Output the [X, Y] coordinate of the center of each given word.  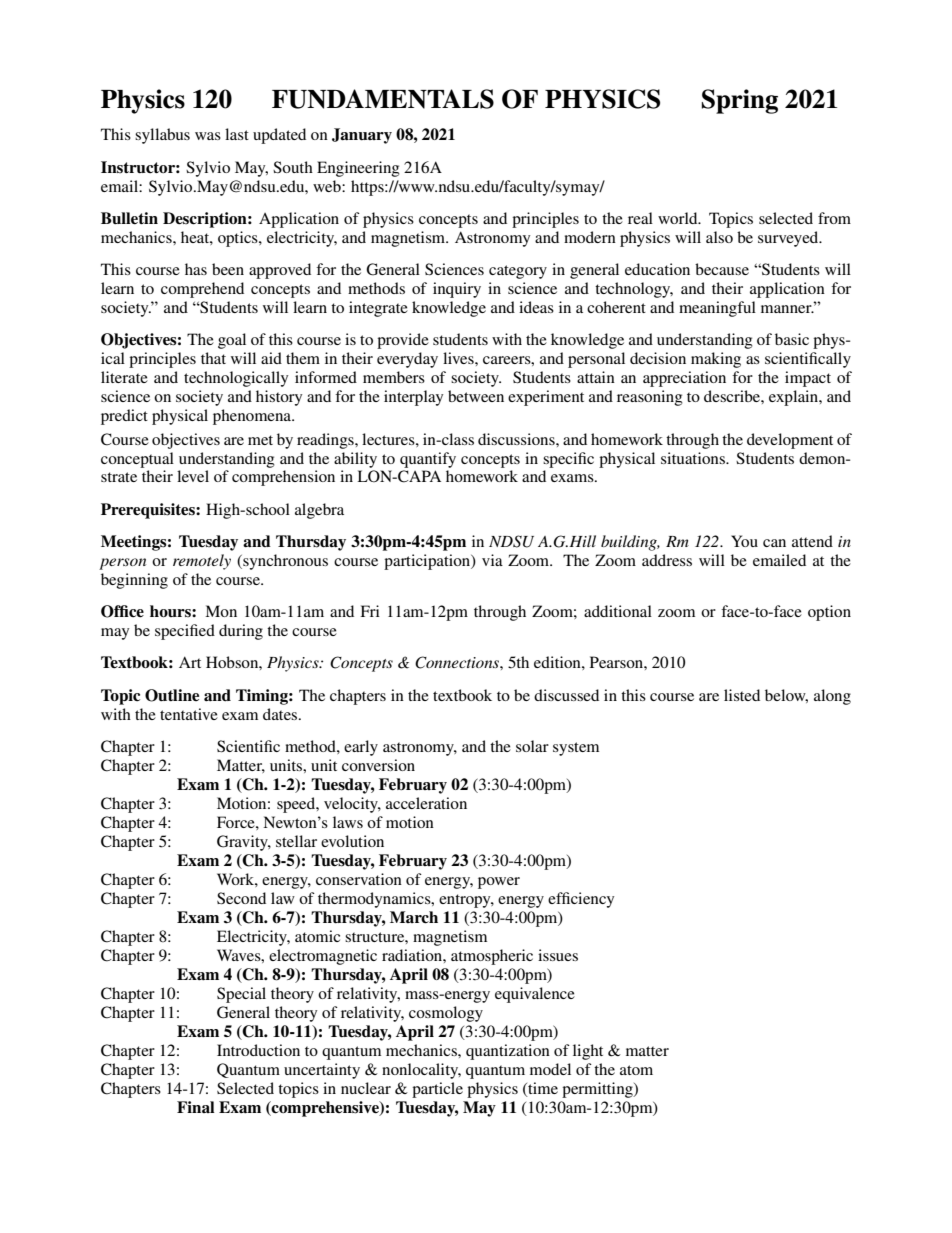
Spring [740, 101]
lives [459, 358]
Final [196, 1107]
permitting [598, 1090]
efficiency [581, 900]
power [499, 883]
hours [171, 611]
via [492, 560]
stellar [296, 841]
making [716, 360]
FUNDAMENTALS [383, 99]
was [208, 136]
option [829, 613]
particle [437, 1090]
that [213, 358]
